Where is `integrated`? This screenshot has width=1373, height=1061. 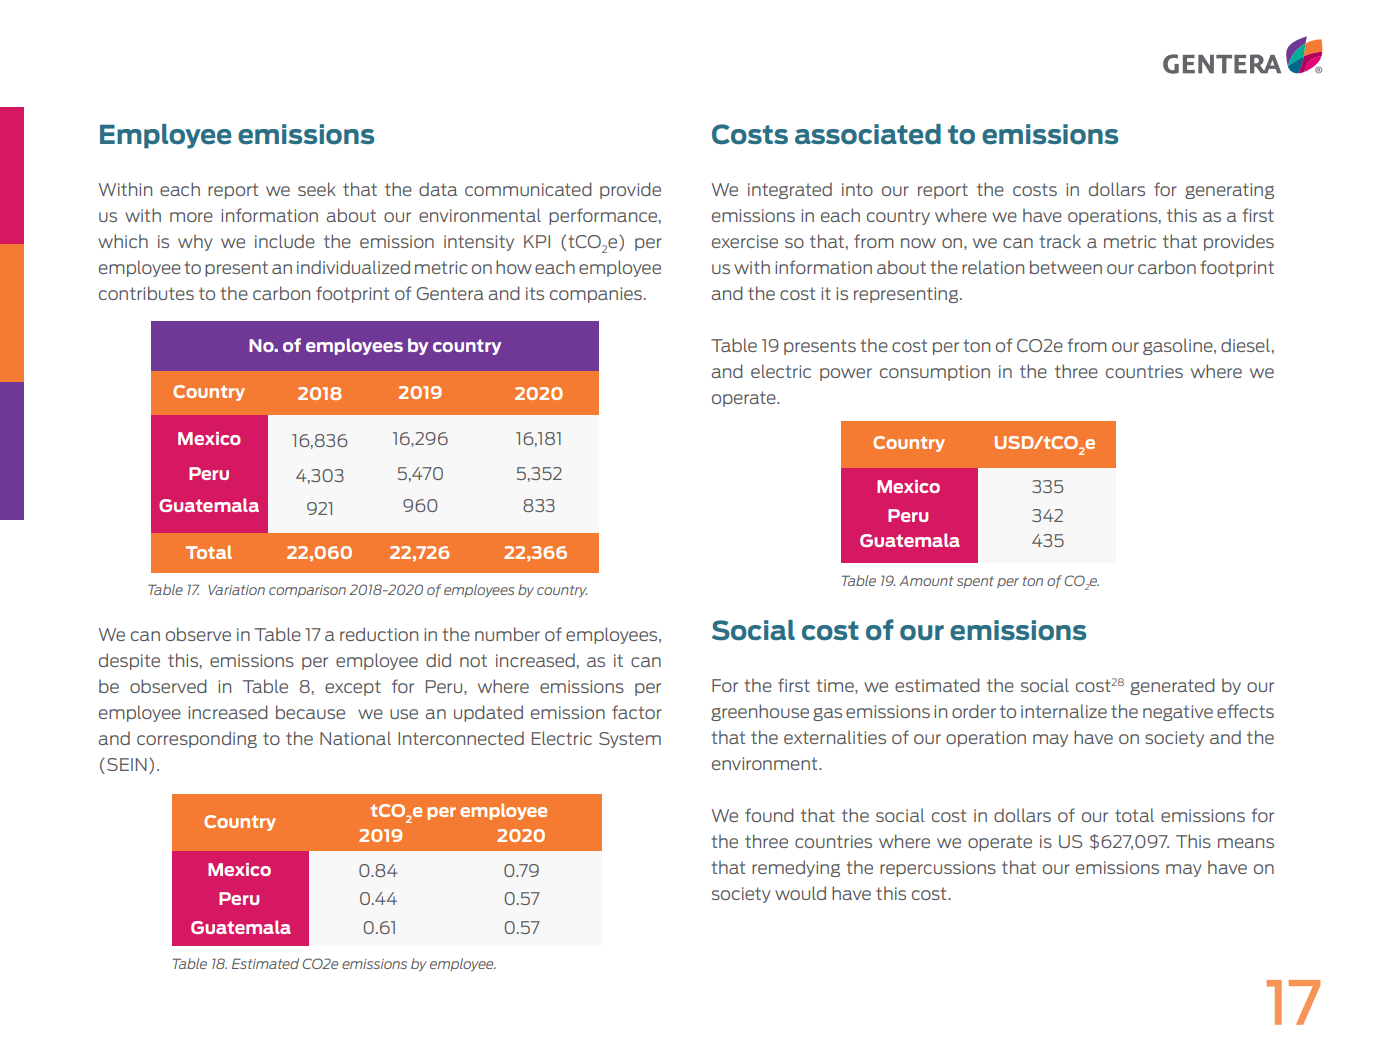 integrated is located at coordinates (790, 190).
